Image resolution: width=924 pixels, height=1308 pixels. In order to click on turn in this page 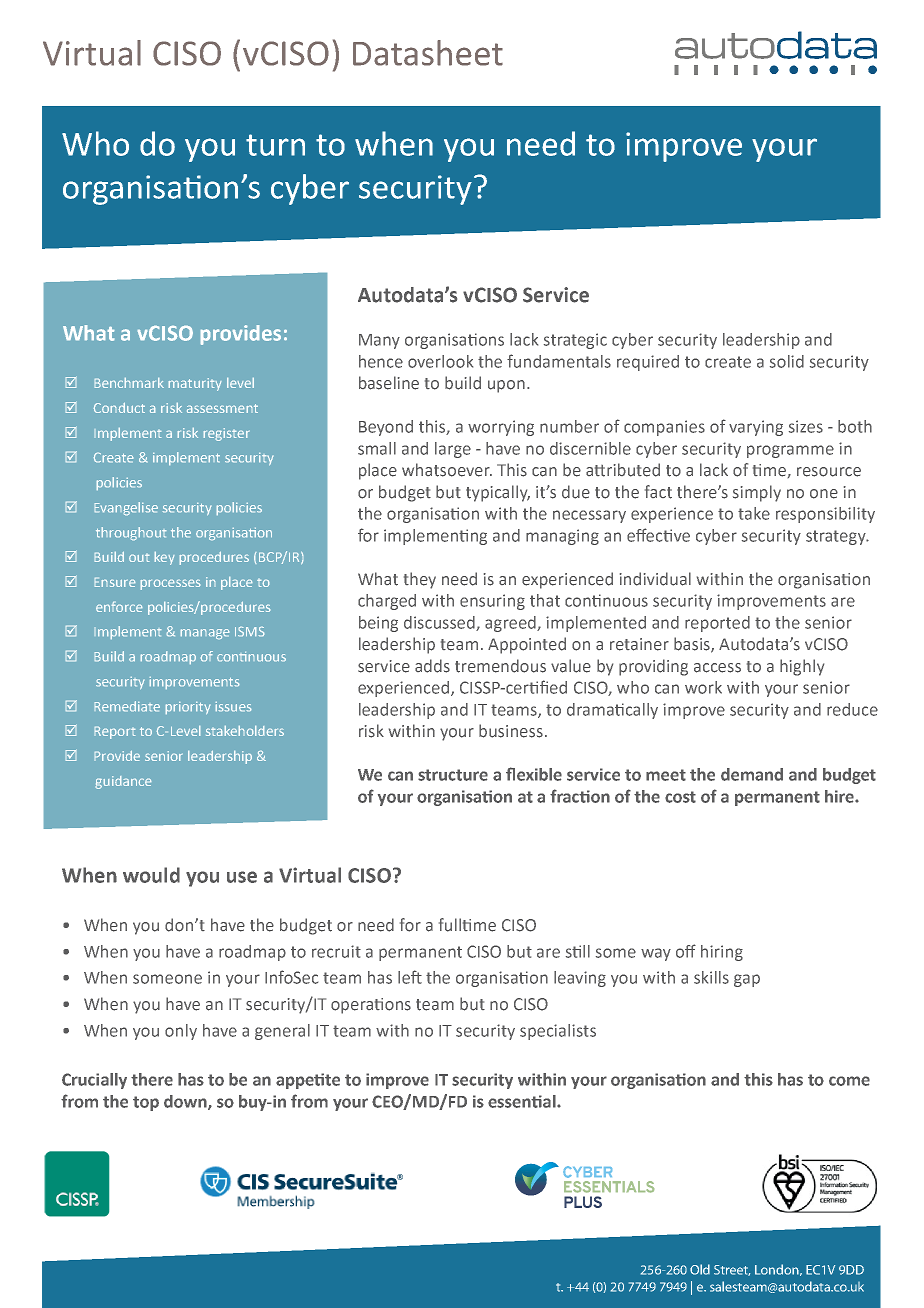, I will do `click(275, 145)`.
